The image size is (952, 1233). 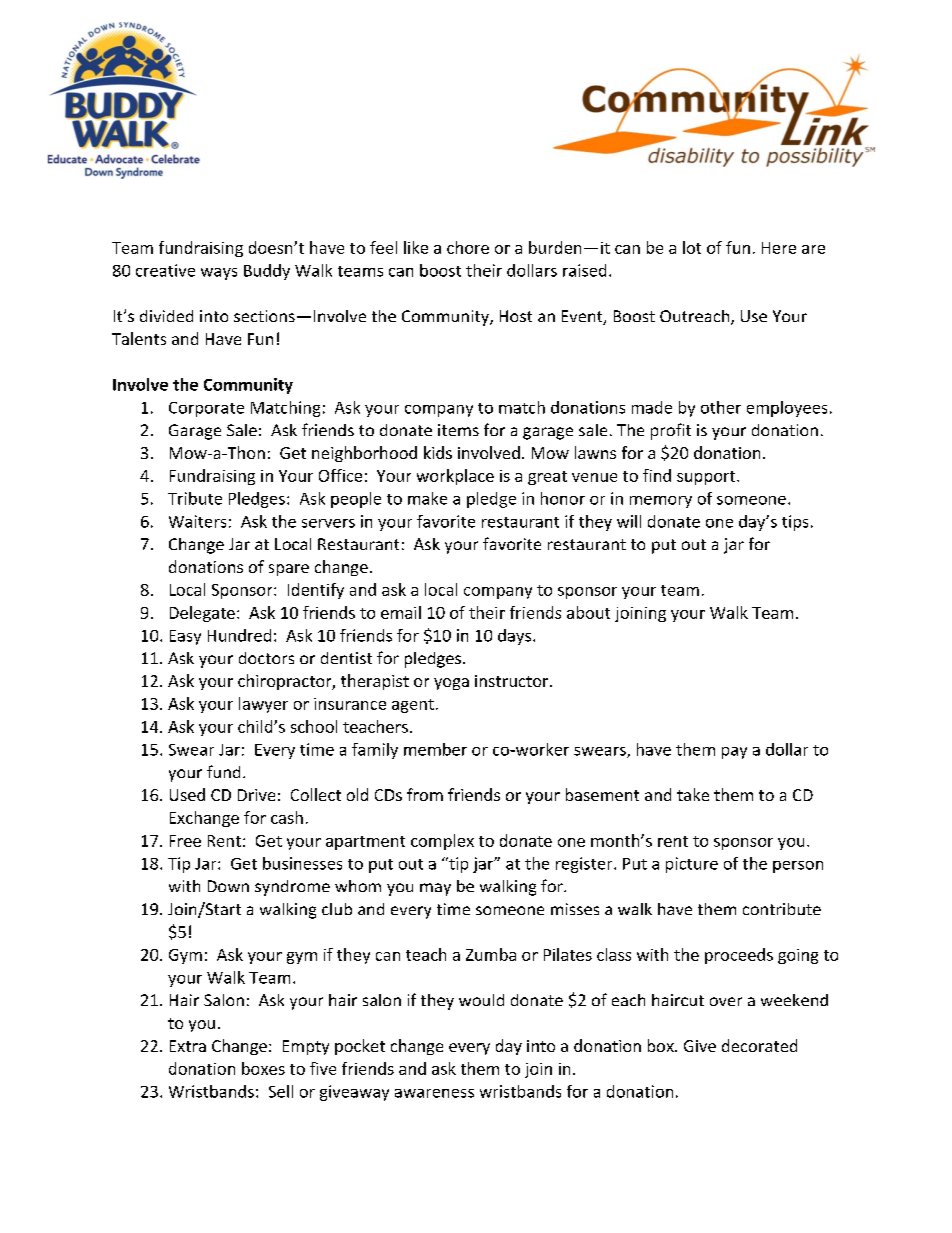 I want to click on Used, so click(x=187, y=794).
